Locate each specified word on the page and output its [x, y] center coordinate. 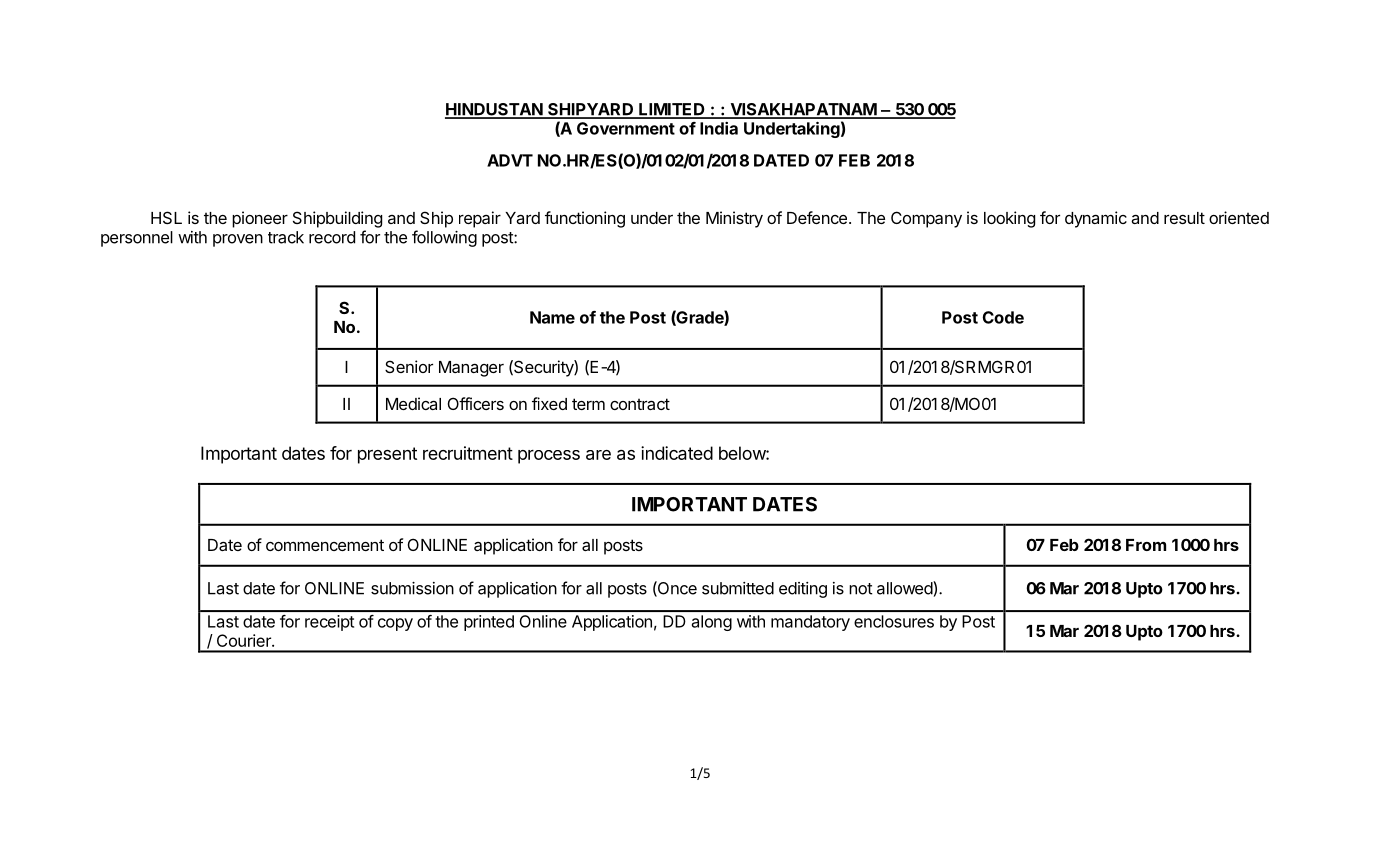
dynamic [1096, 219]
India [719, 128]
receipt [329, 623]
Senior [409, 366]
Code [1003, 317]
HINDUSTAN [494, 110]
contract [640, 404]
